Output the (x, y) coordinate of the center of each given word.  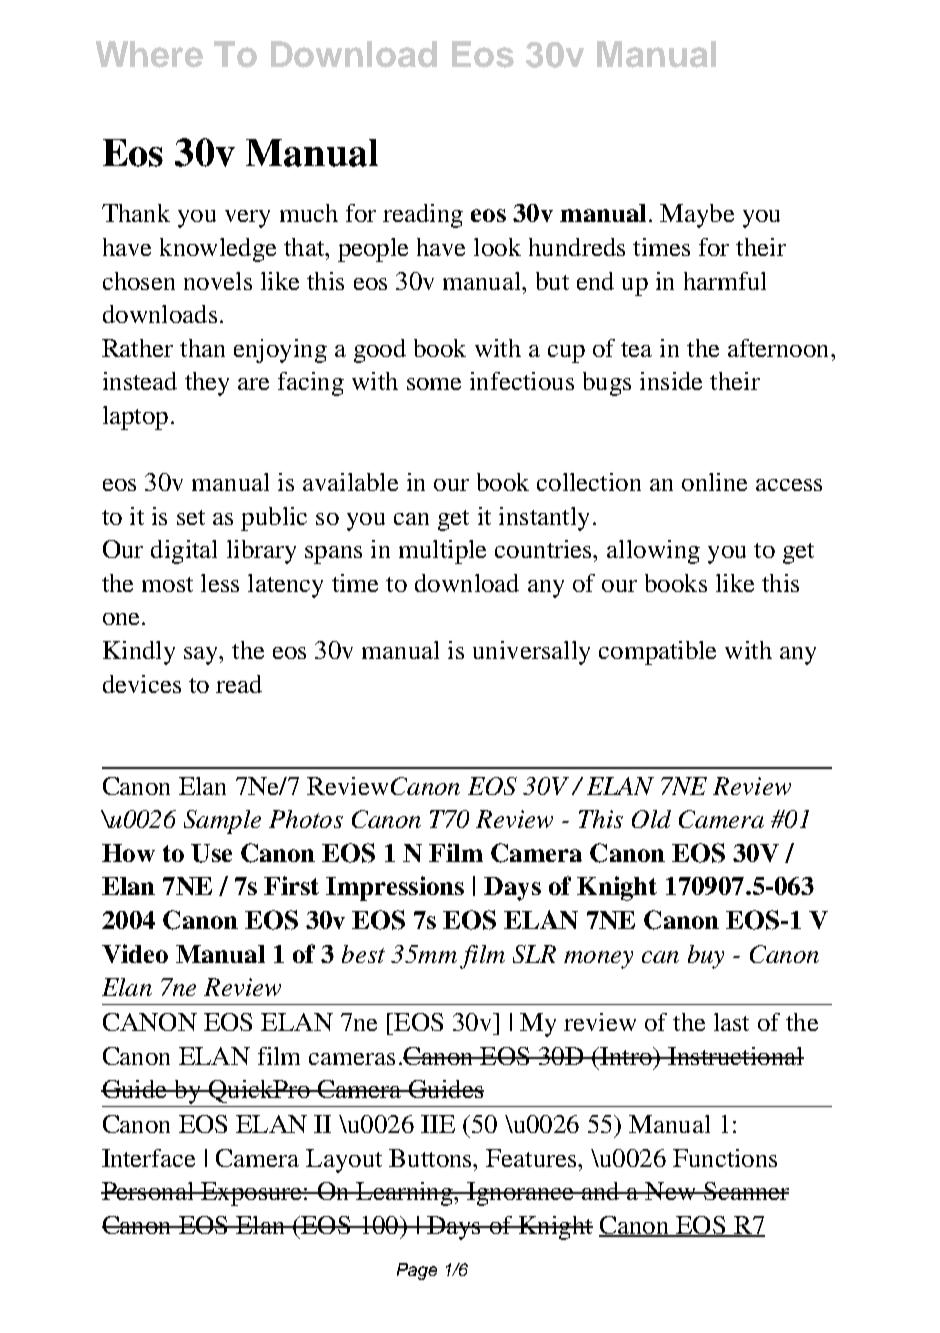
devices (142, 684)
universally (531, 653)
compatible (657, 653)
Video (135, 953)
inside (671, 381)
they (207, 384)
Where (149, 54)
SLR (534, 954)
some (434, 384)
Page (417, 1271)
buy (706, 957)
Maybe (697, 216)
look (497, 247)
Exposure (251, 1194)
